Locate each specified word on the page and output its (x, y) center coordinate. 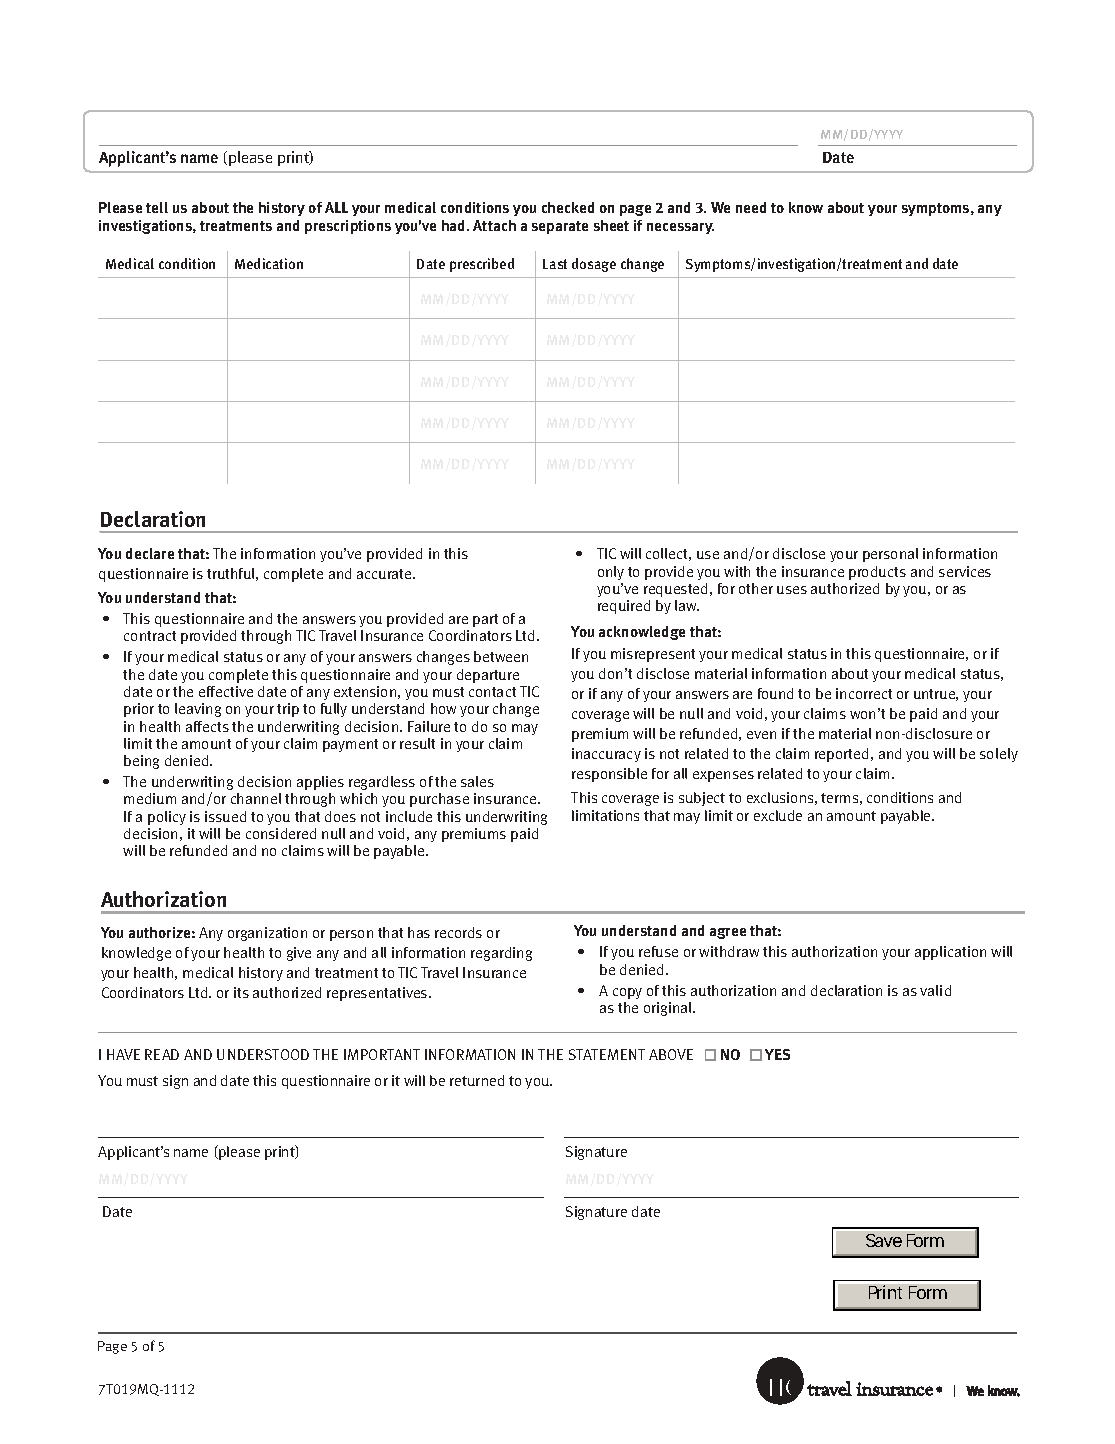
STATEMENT (607, 1054)
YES (777, 1054)
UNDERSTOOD (263, 1054)
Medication (269, 263)
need (751, 207)
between (501, 656)
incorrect (864, 693)
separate (560, 227)
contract (150, 636)
